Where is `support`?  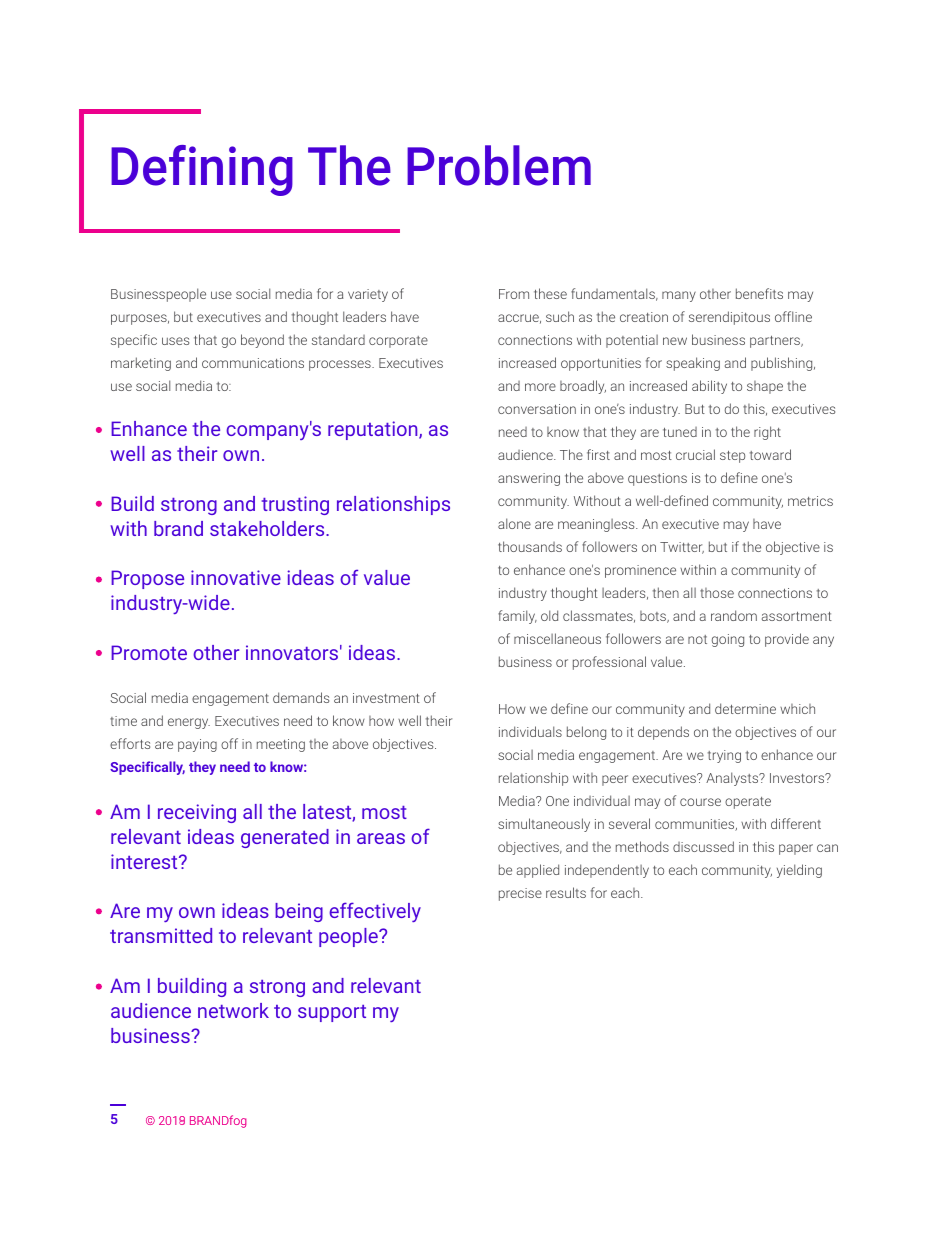
support is located at coordinates (332, 1013).
